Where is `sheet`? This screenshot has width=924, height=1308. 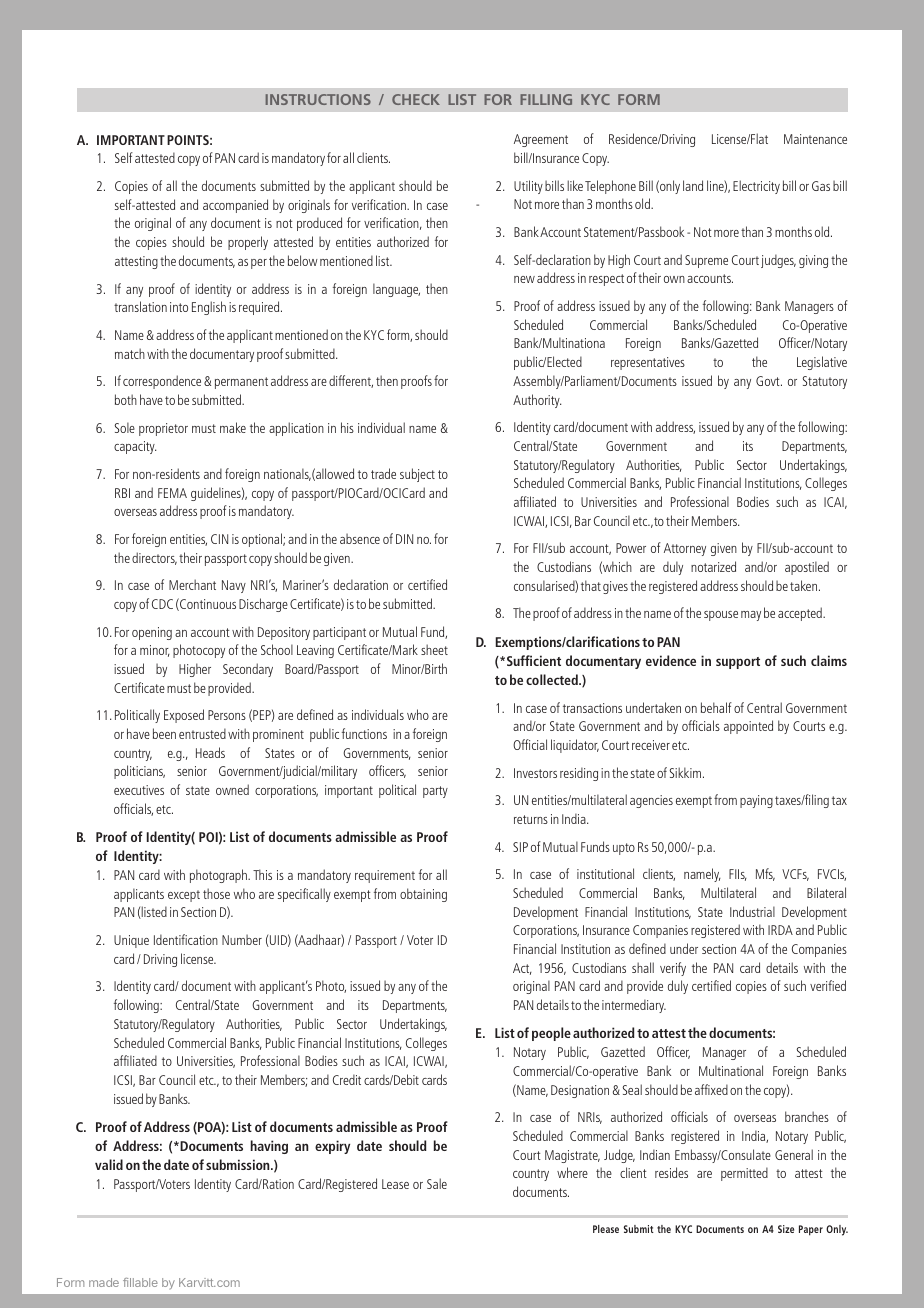
sheet is located at coordinates (434, 649).
